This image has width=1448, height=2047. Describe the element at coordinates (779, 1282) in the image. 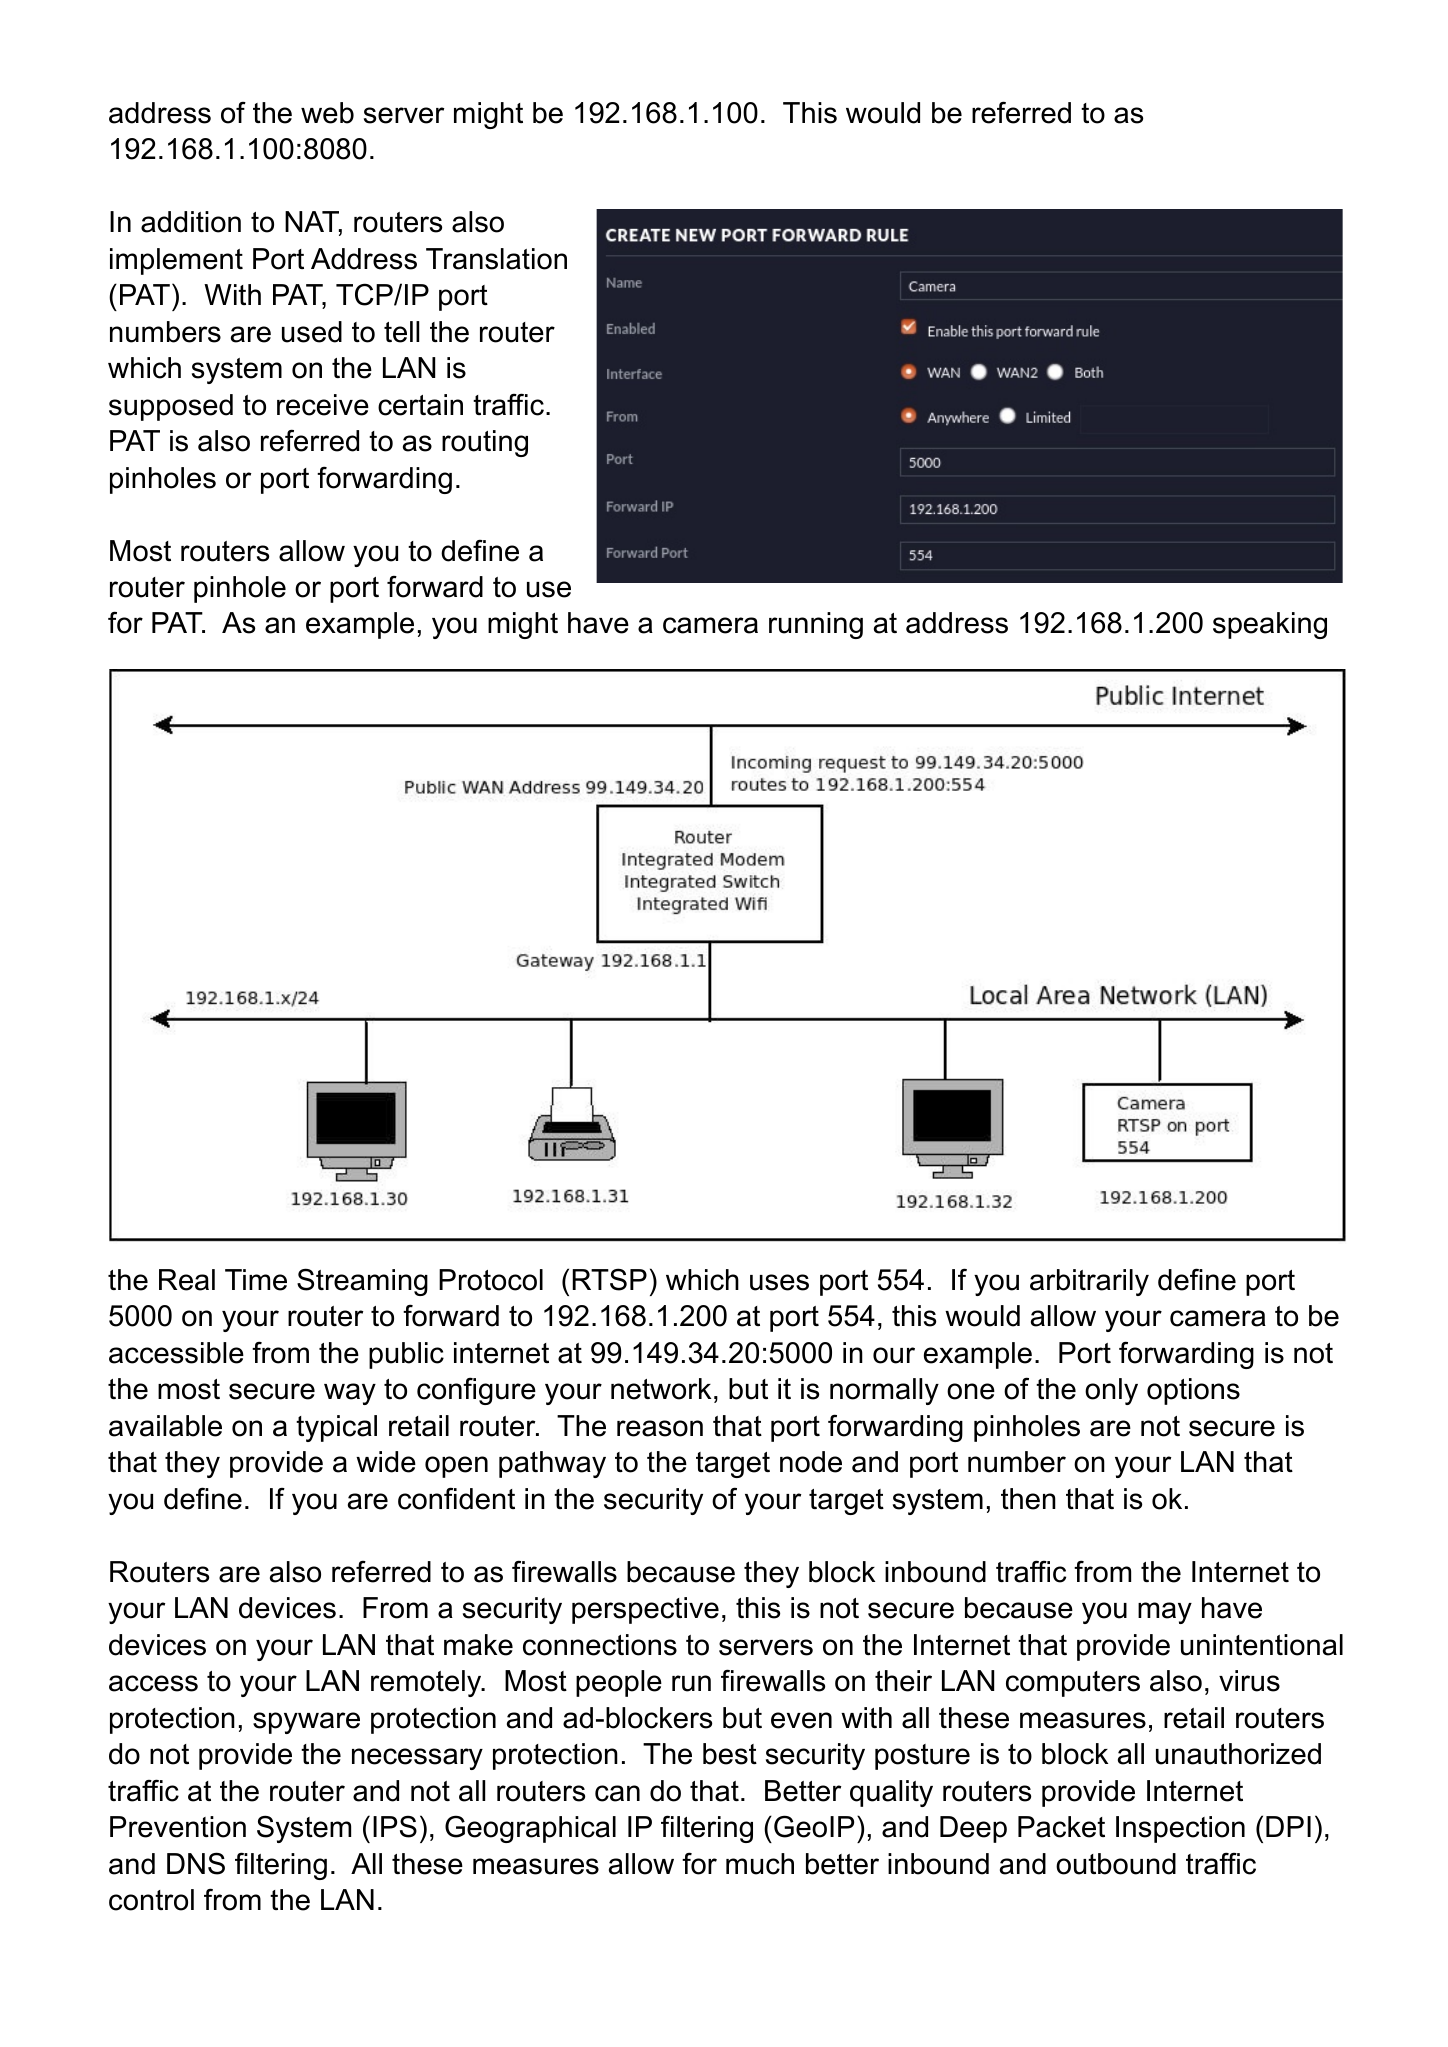

I see `uses` at that location.
